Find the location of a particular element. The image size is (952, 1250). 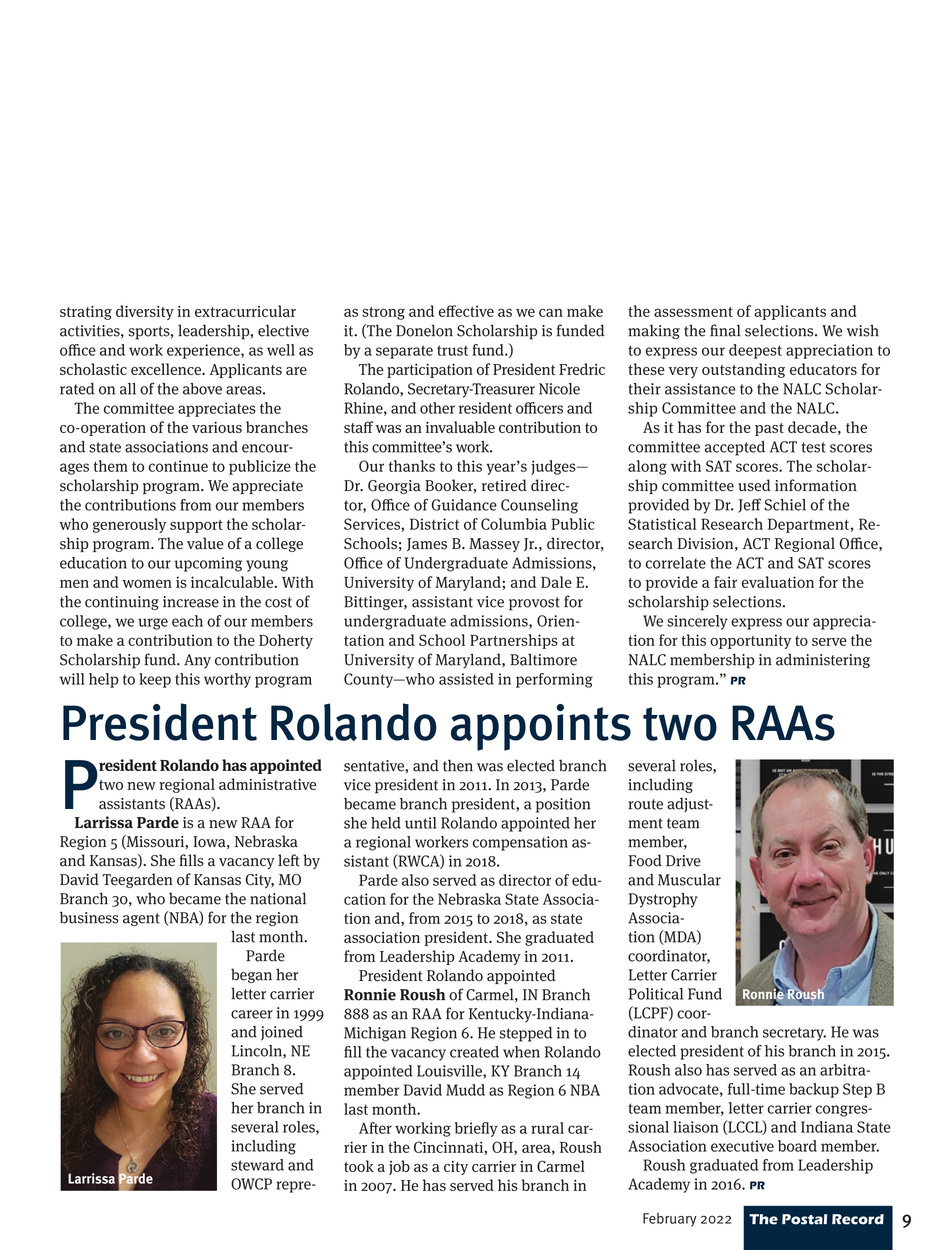

Postal is located at coordinates (804, 1219).
